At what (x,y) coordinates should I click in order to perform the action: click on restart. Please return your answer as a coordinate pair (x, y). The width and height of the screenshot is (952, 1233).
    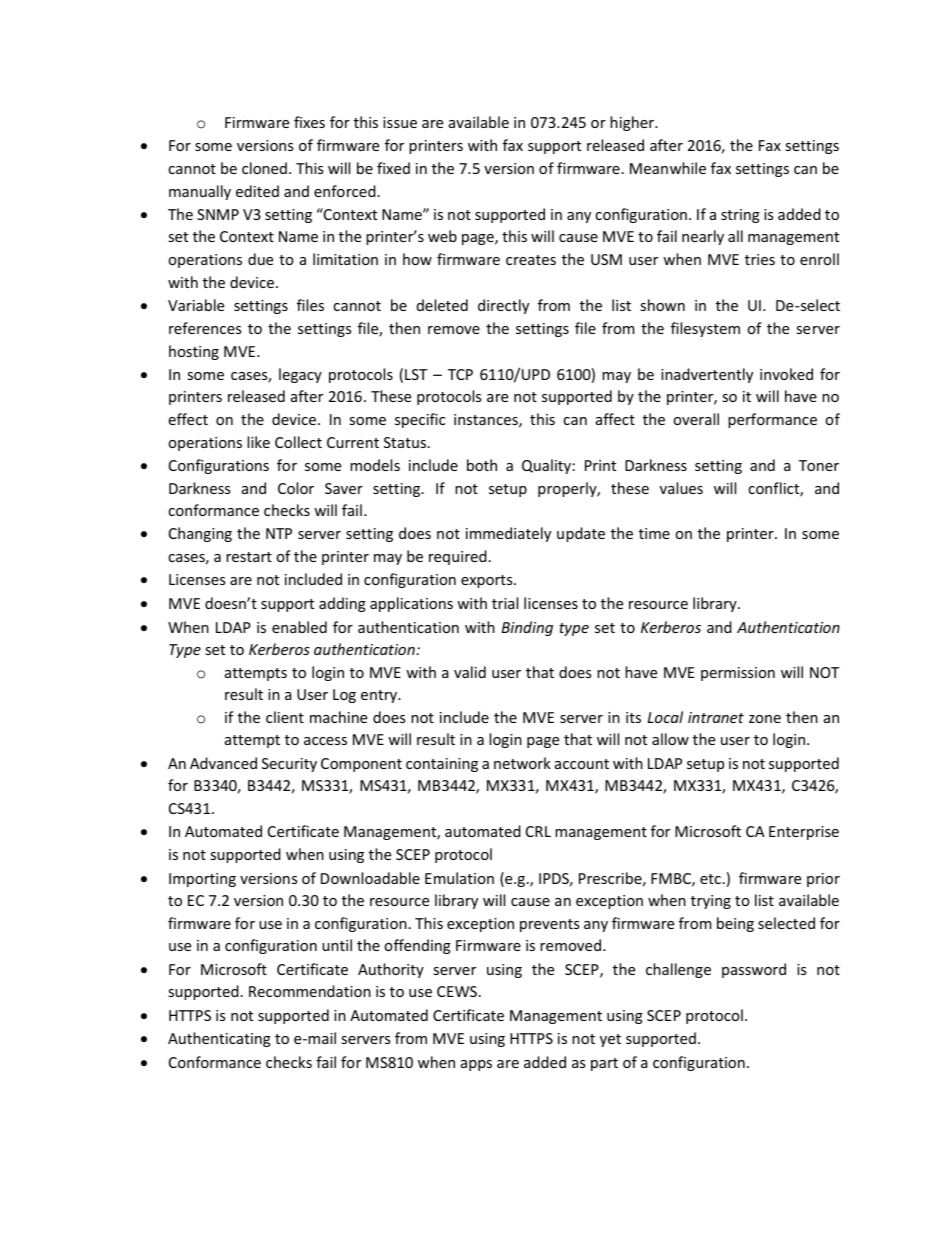
    Looking at the image, I should click on (249, 557).
